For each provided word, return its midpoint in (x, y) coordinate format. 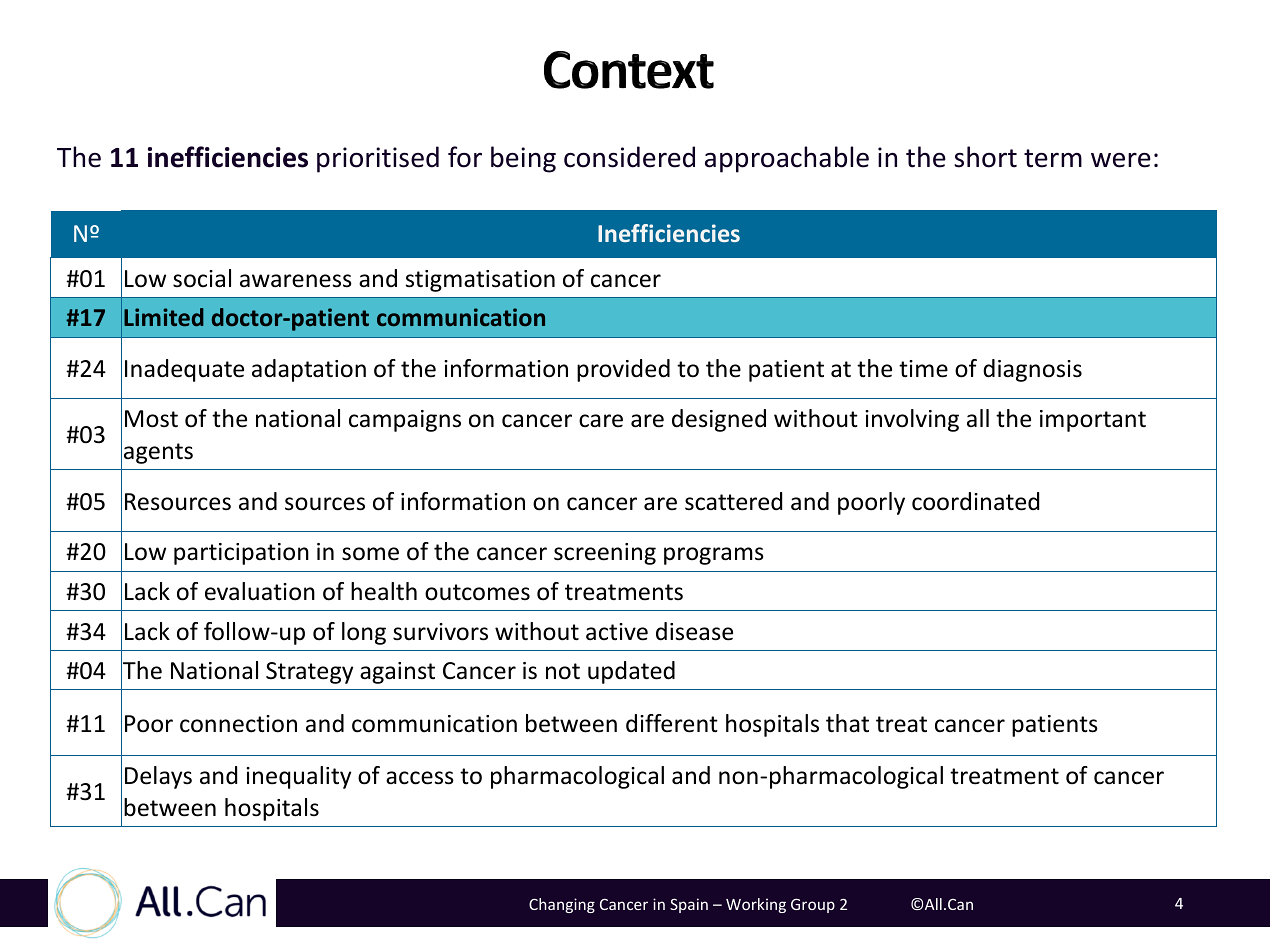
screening (605, 554)
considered (629, 157)
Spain (689, 905)
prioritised (378, 159)
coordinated (975, 501)
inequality (298, 777)
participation (241, 554)
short (985, 157)
